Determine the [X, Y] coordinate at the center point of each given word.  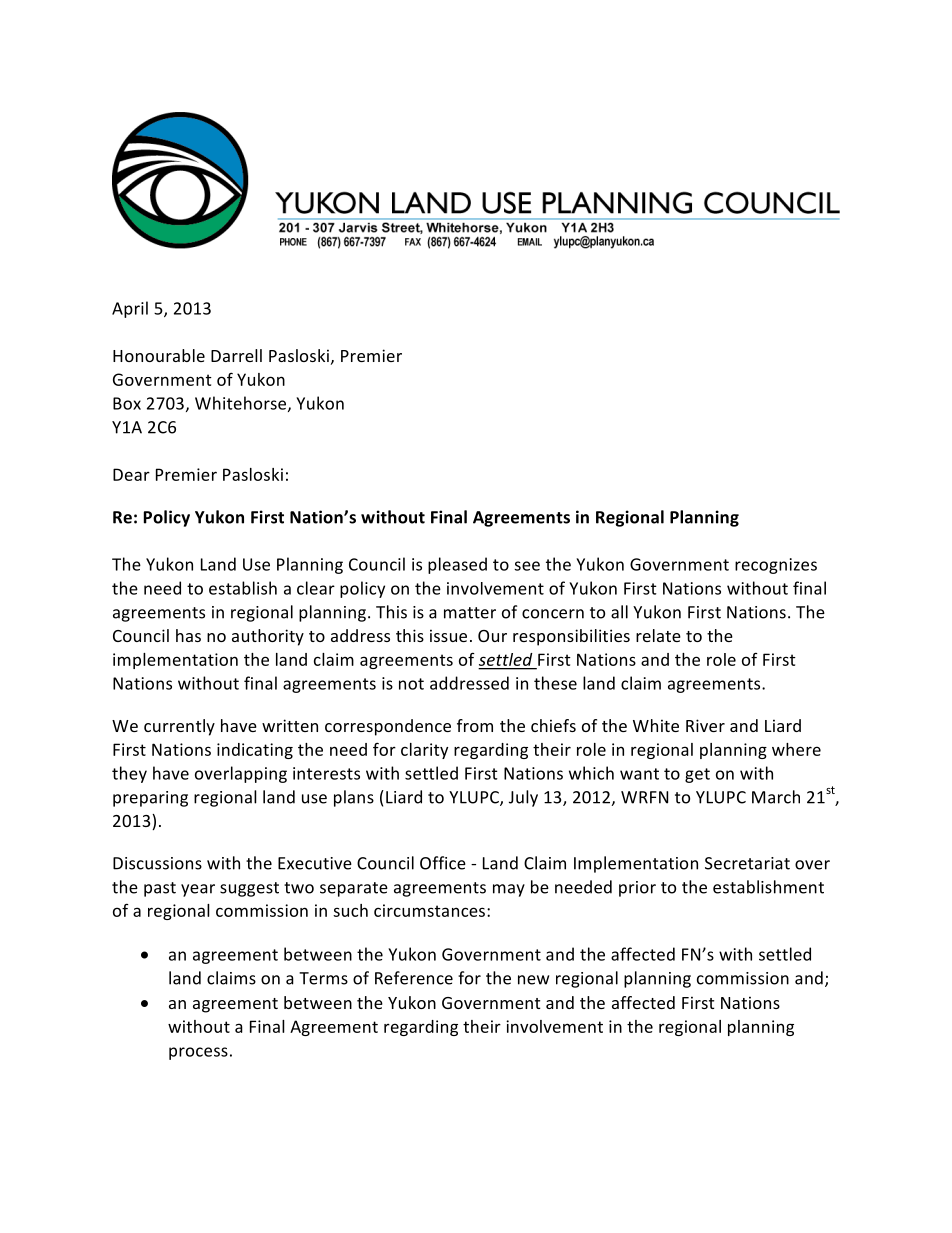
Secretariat [747, 863]
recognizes [776, 566]
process [198, 1053]
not [411, 684]
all [619, 612]
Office [443, 863]
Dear [131, 474]
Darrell [236, 355]
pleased [457, 565]
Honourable [159, 355]
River [705, 725]
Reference [414, 978]
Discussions [157, 863]
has [188, 635]
